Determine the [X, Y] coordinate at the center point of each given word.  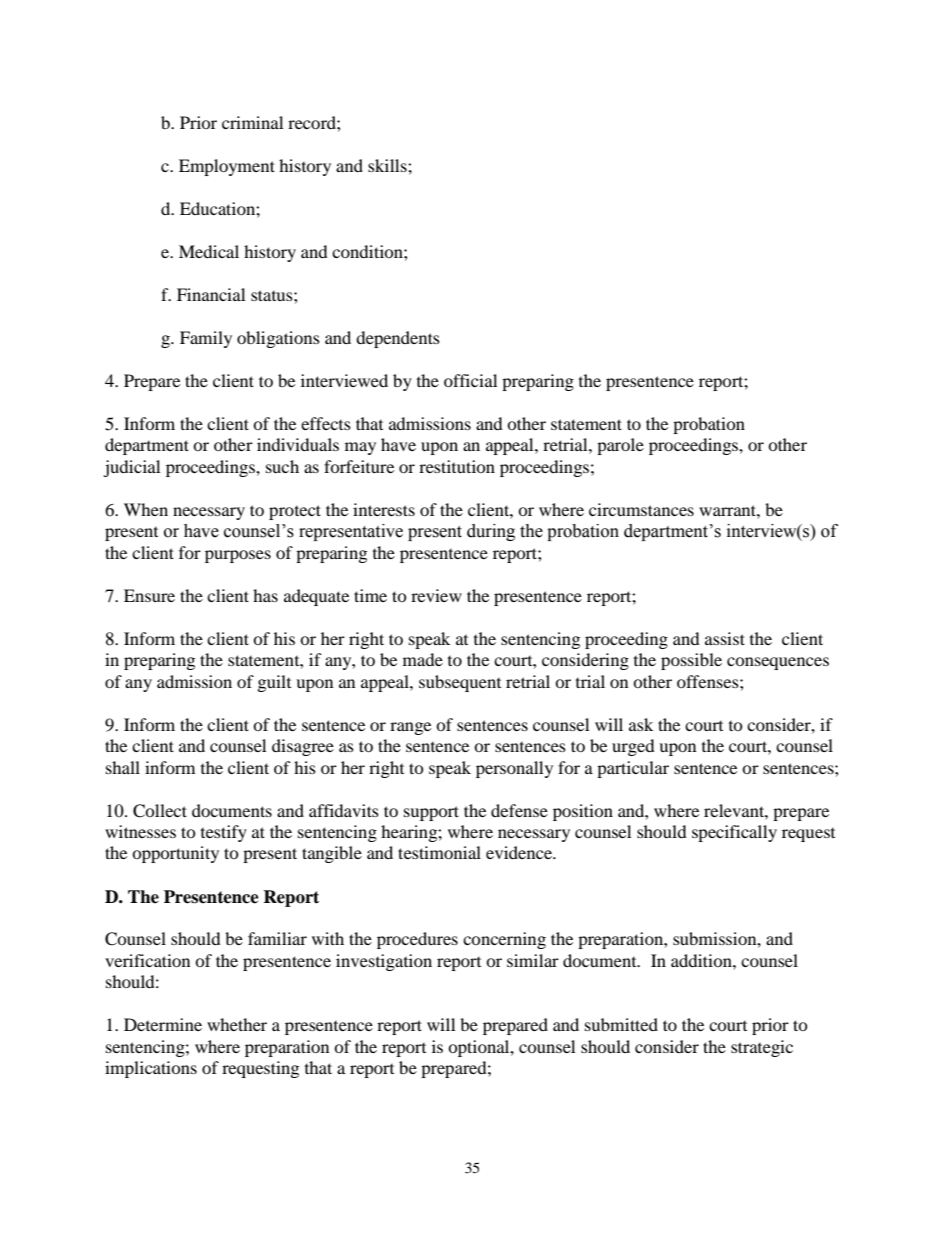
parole [620, 446]
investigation [384, 962]
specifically [734, 833]
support [431, 813]
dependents [398, 339]
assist [725, 638]
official [470, 380]
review [436, 595]
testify [224, 833]
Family [206, 339]
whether [237, 1024]
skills [388, 165]
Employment [227, 167]
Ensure [149, 595]
